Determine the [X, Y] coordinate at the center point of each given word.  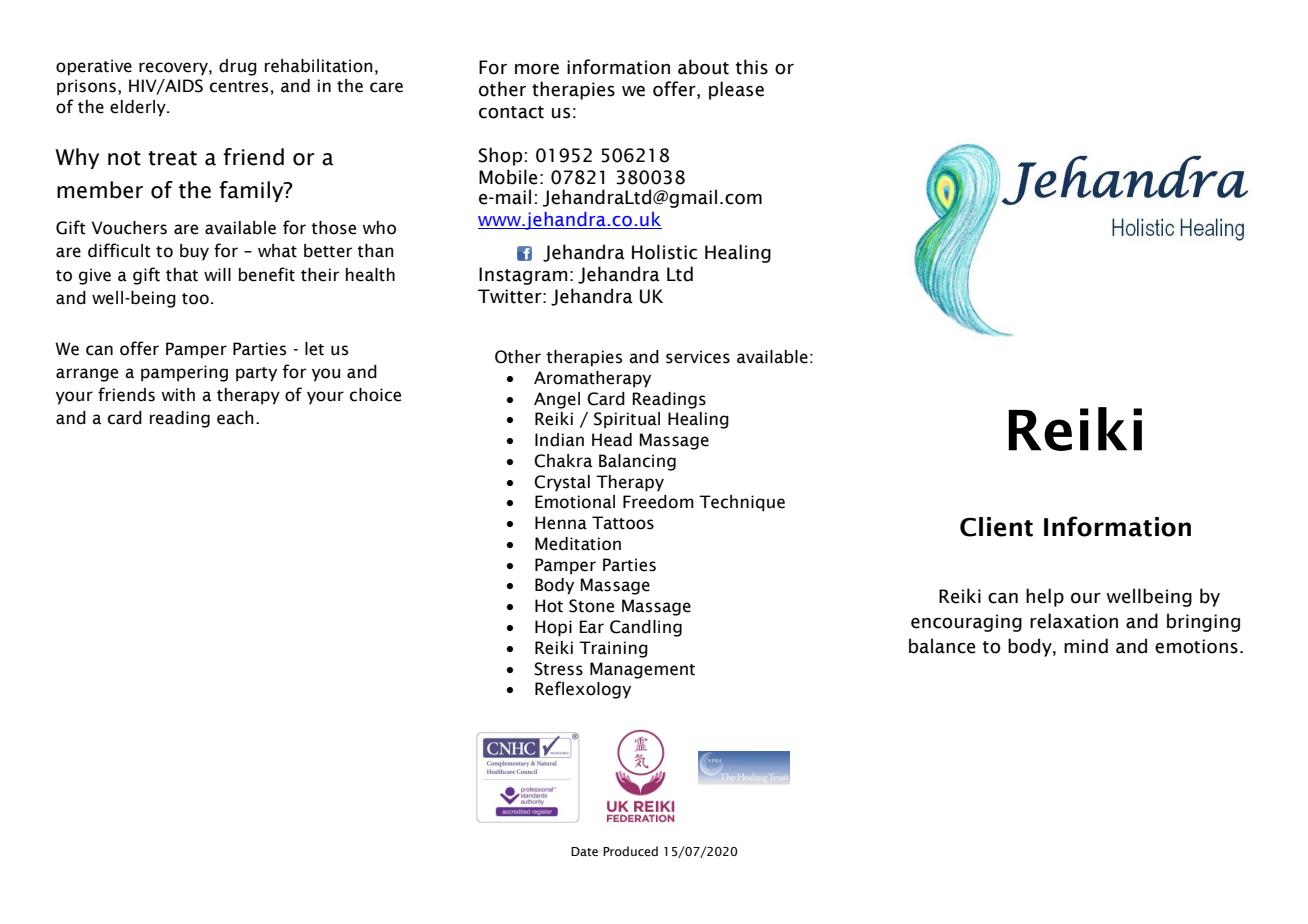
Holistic [664, 252]
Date [584, 851]
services [698, 357]
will [217, 274]
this [752, 67]
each [235, 418]
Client [996, 527]
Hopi [553, 628]
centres [239, 87]
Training [613, 649]
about [703, 67]
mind [1086, 646]
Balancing [637, 462]
